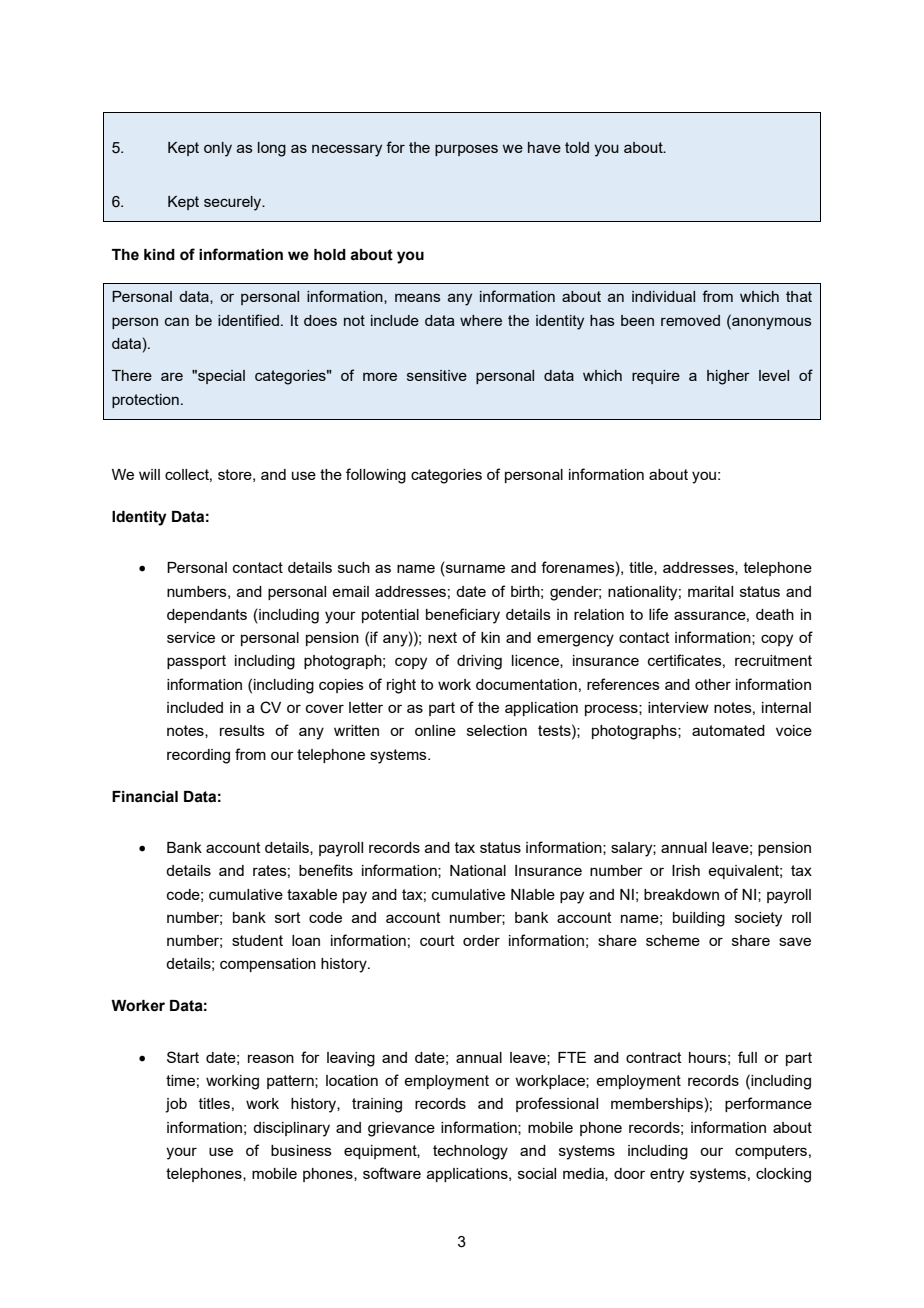 The width and height of the document is (924, 1308). Describe the element at coordinates (376, 476) in the document. I see `following` at that location.
